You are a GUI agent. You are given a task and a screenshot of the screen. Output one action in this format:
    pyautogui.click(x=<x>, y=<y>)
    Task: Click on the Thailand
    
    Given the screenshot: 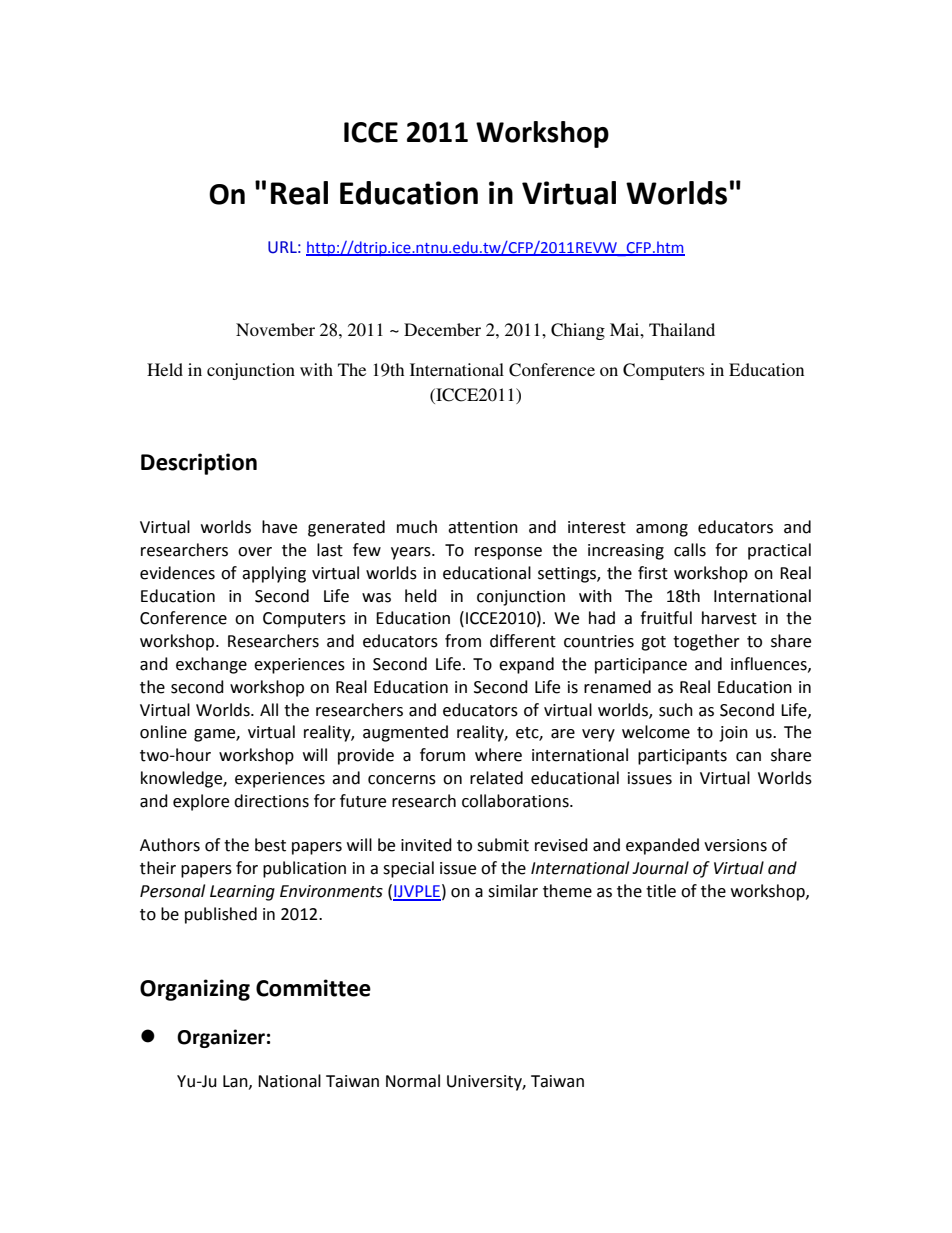 What is the action you would take?
    pyautogui.click(x=682, y=329)
